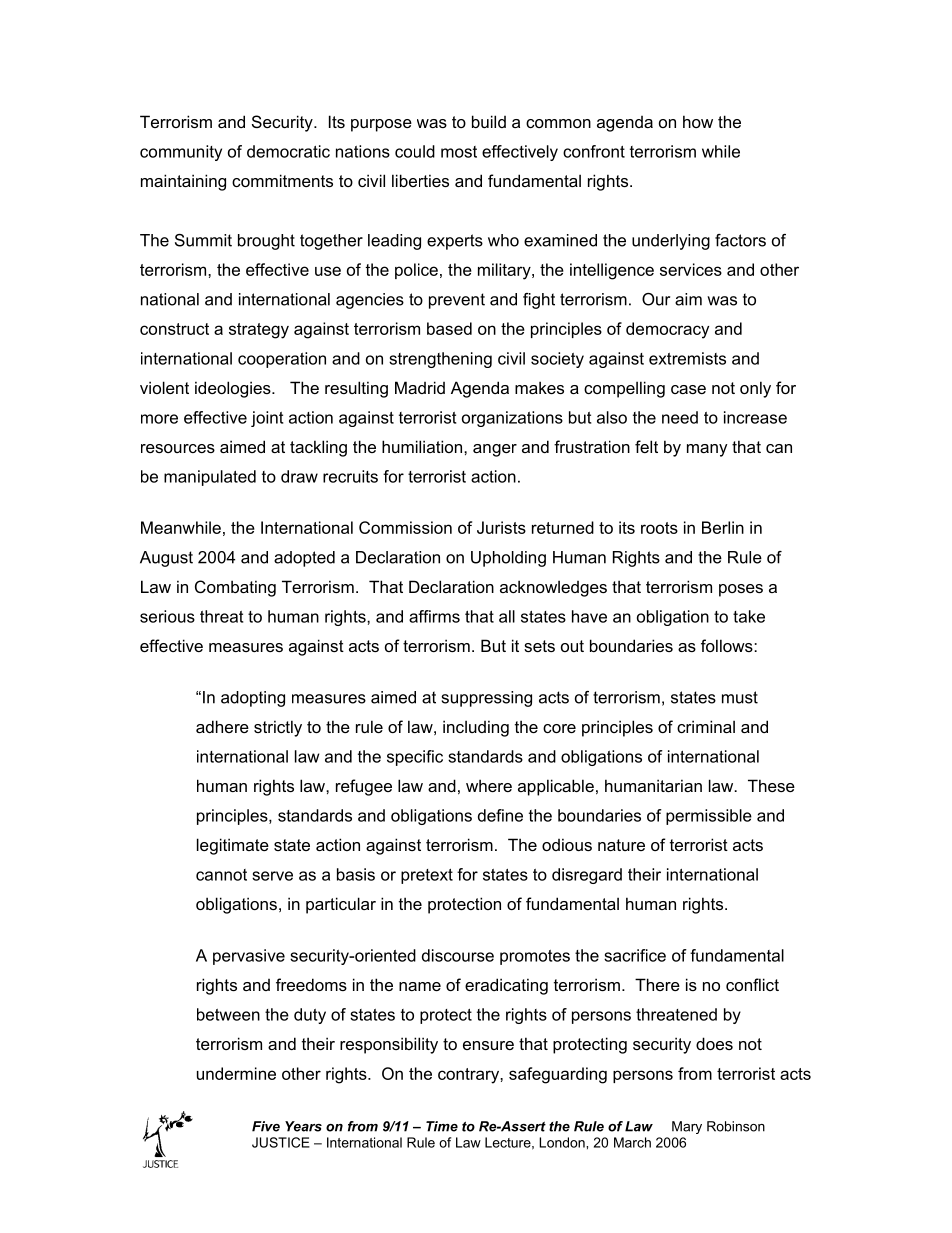 This screenshot has width=952, height=1233. What do you see at coordinates (459, 152) in the screenshot?
I see `most` at bounding box center [459, 152].
